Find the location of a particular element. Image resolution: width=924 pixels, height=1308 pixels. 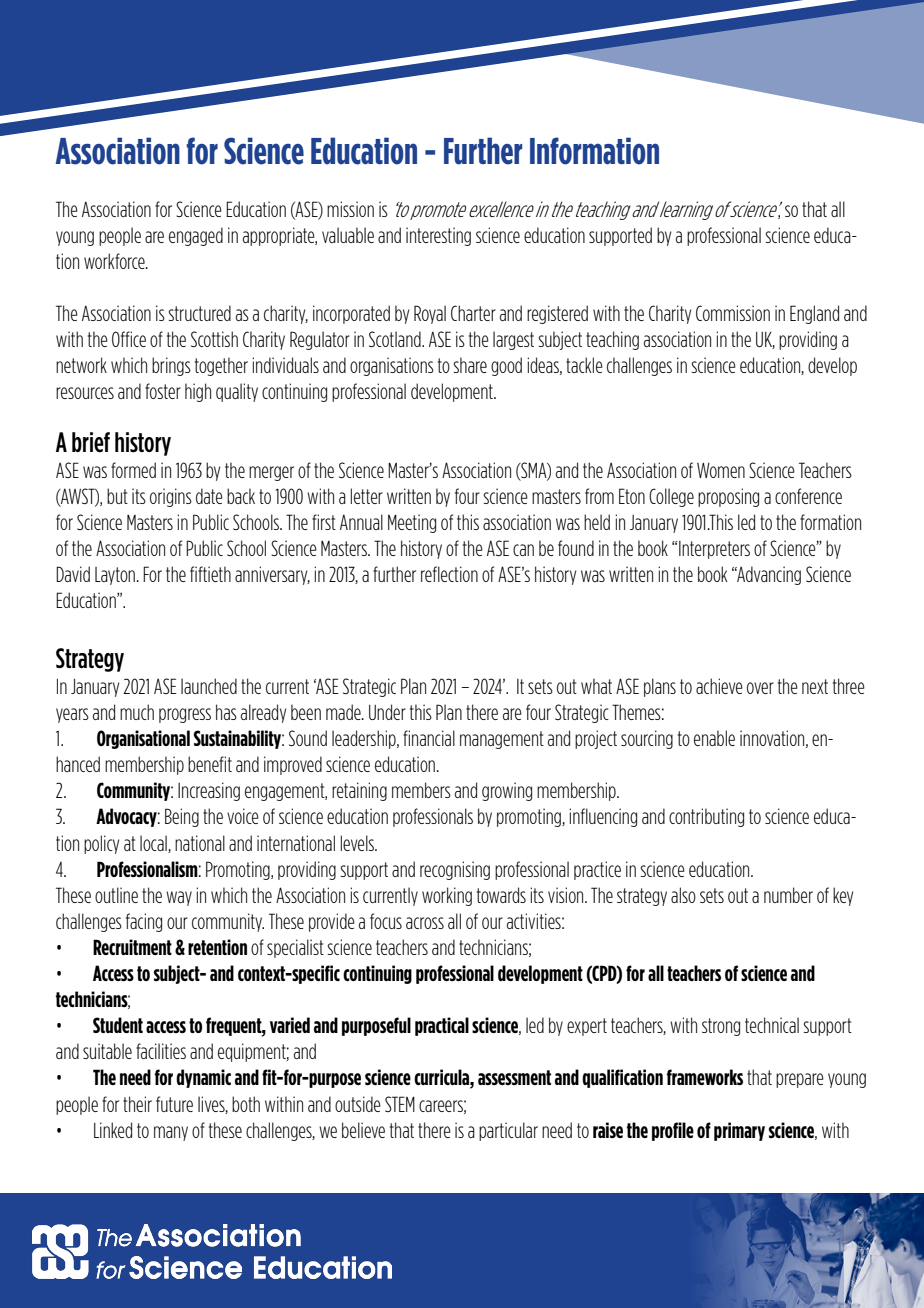

future is located at coordinates (174, 1104).
